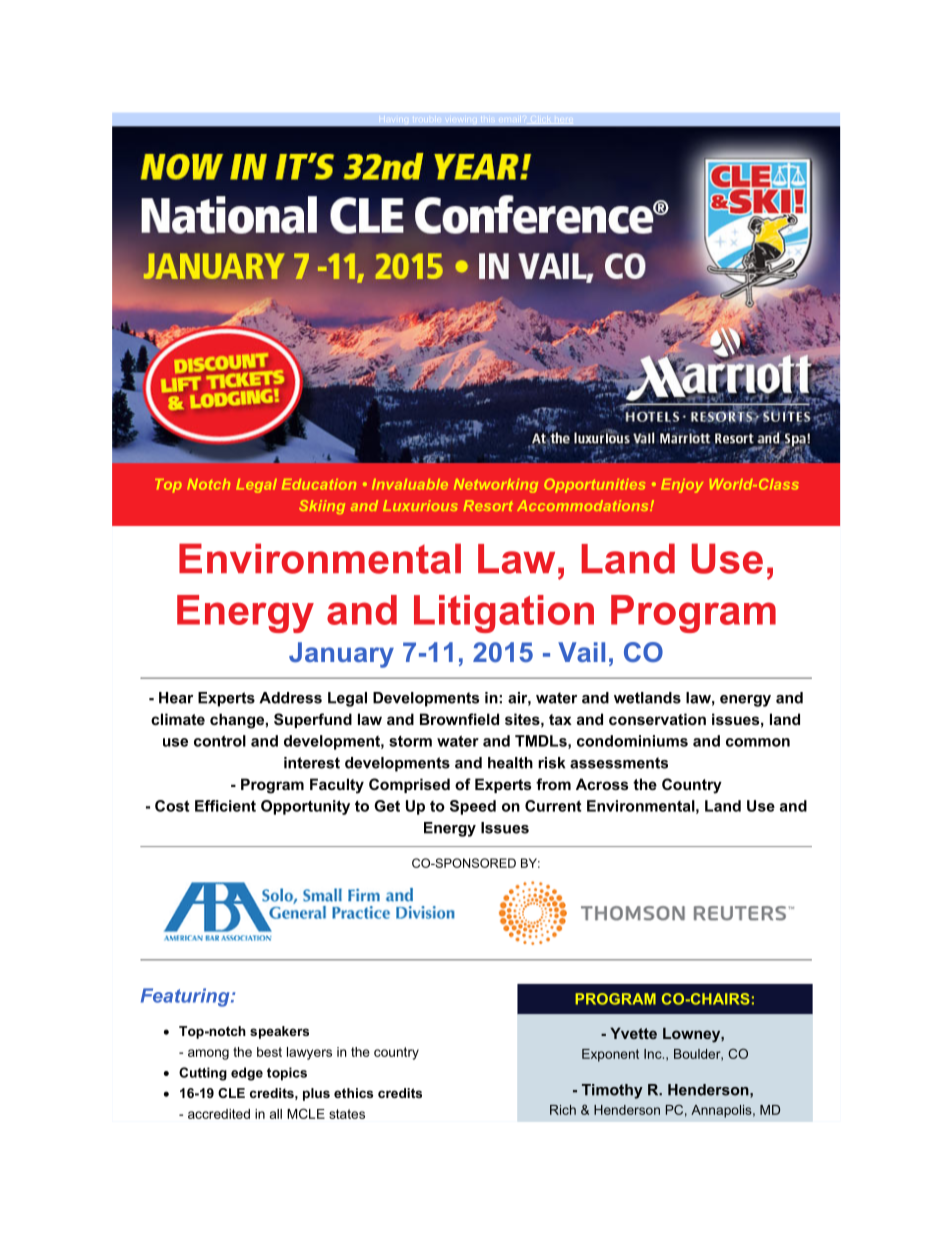 The height and width of the image is (1233, 952). Describe the element at coordinates (602, 784) in the image. I see `Across` at that location.
